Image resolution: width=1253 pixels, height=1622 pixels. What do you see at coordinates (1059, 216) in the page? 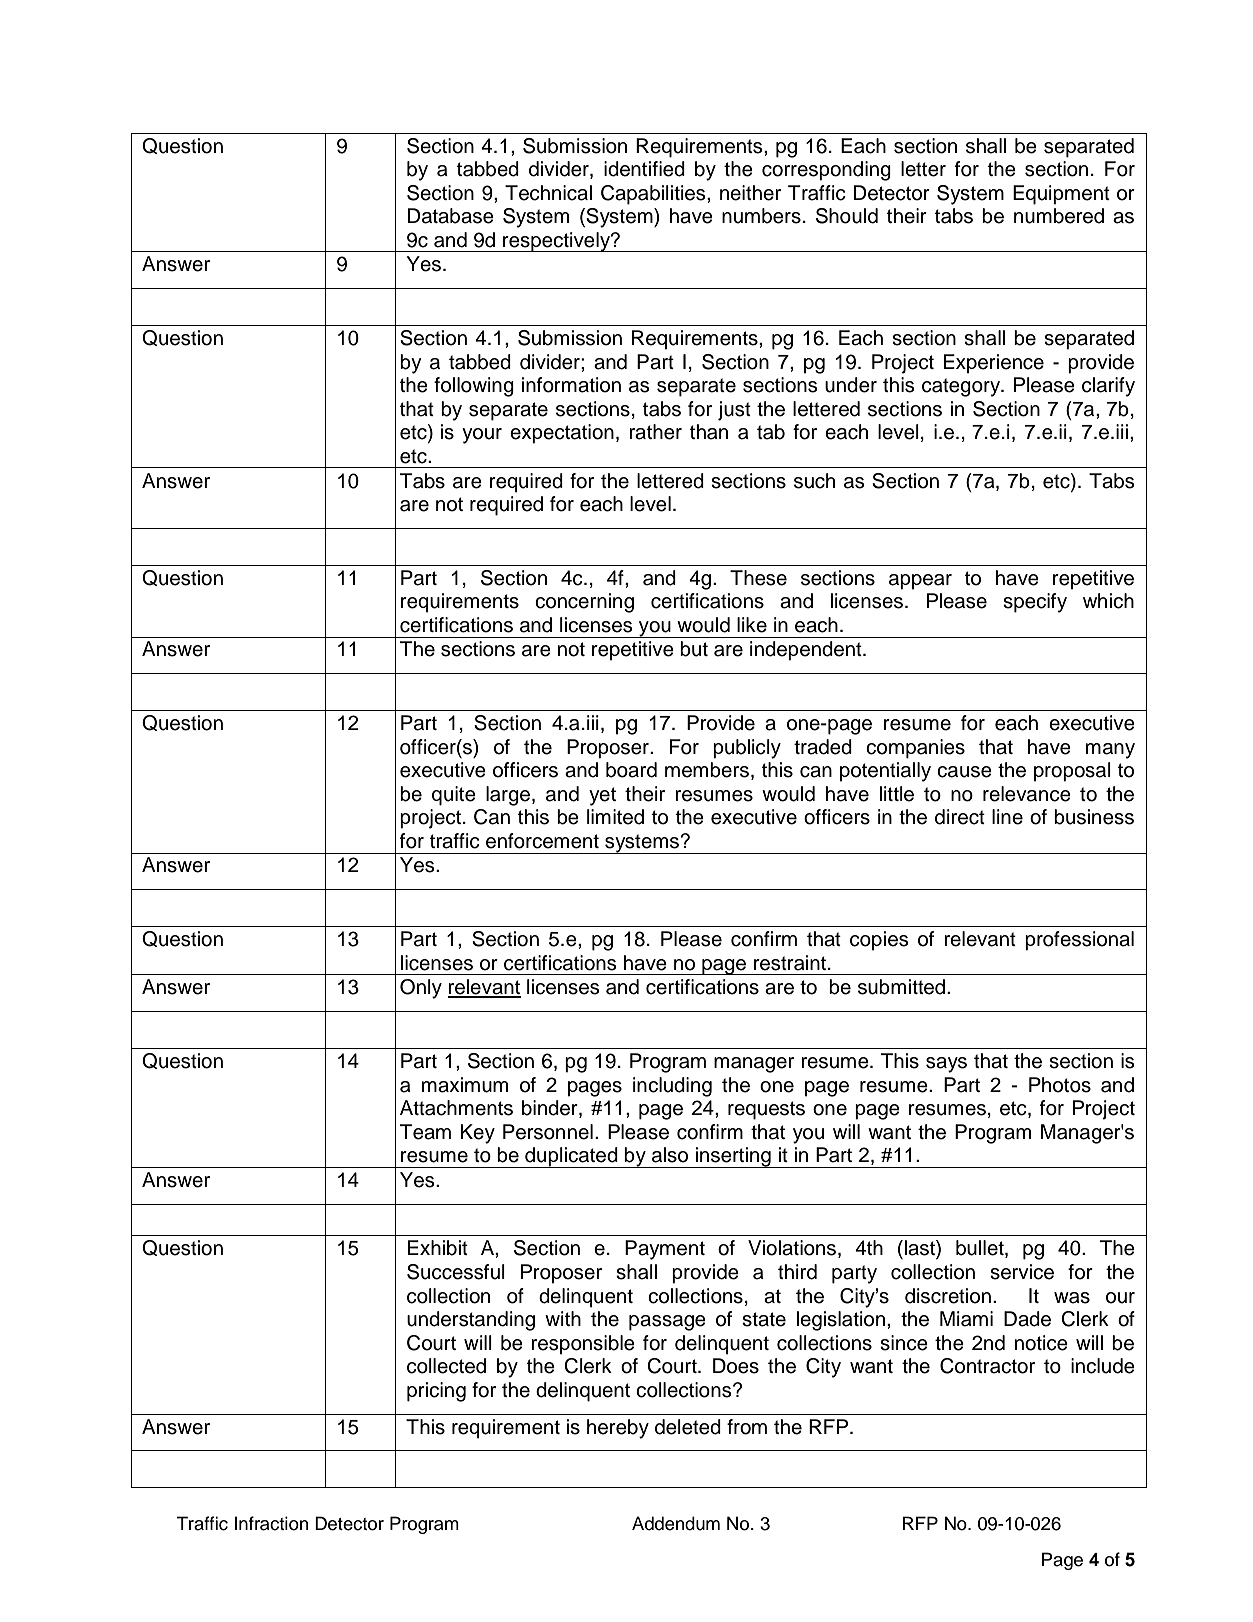
I see `numbered` at bounding box center [1059, 216].
